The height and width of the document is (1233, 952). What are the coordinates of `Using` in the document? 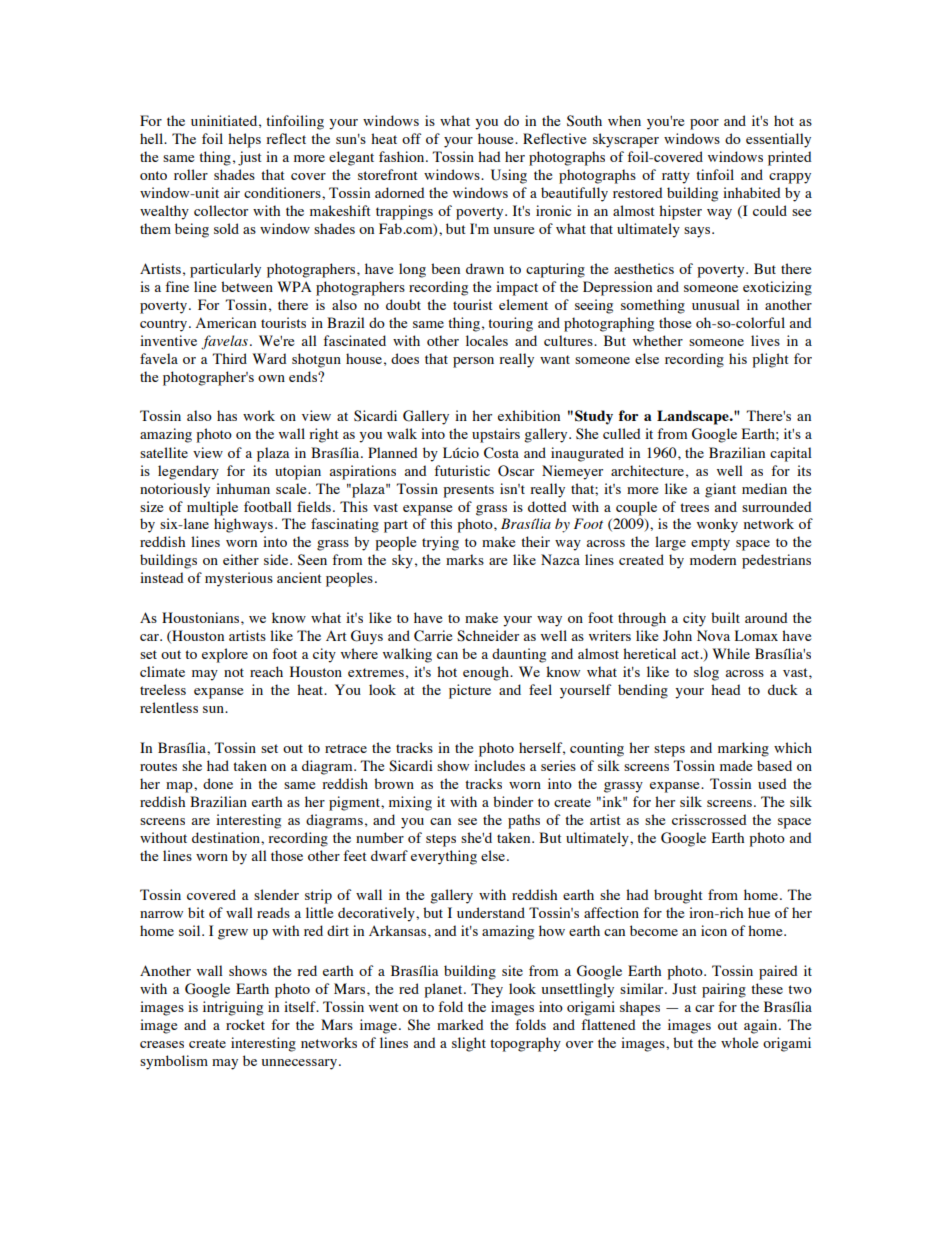 It's located at (509, 176).
